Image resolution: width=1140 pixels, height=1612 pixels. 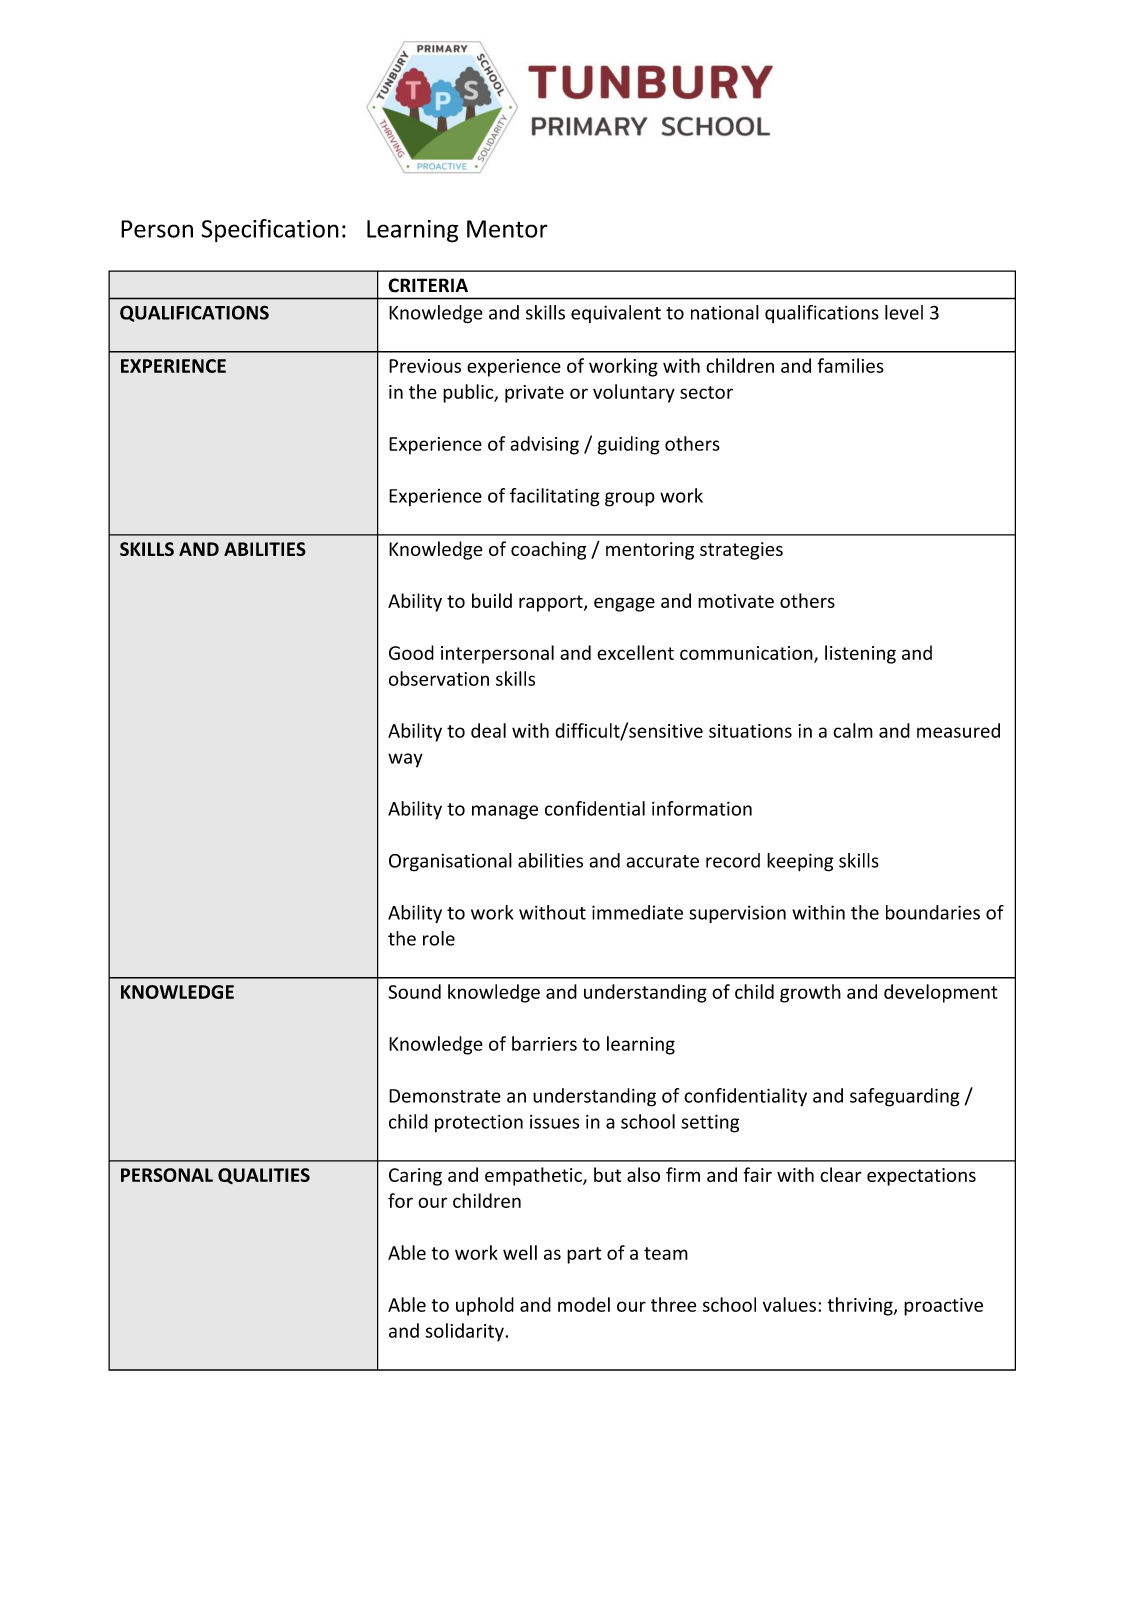 What do you see at coordinates (853, 730) in the image?
I see `calm` at bounding box center [853, 730].
